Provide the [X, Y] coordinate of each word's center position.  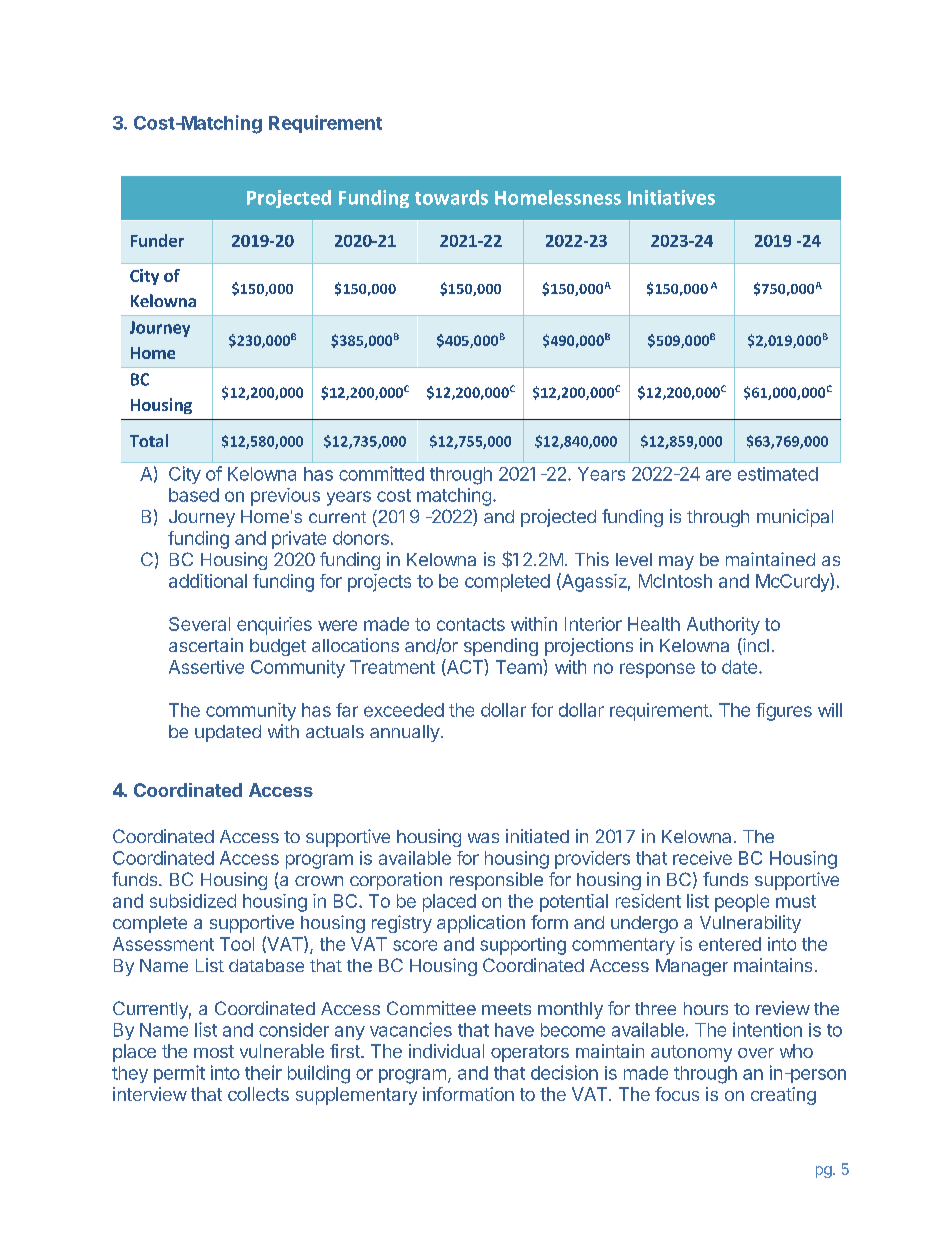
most [214, 1051]
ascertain [206, 645]
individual [446, 1051]
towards [451, 197]
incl [755, 646]
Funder [157, 240]
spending [501, 647]
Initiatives [671, 197]
